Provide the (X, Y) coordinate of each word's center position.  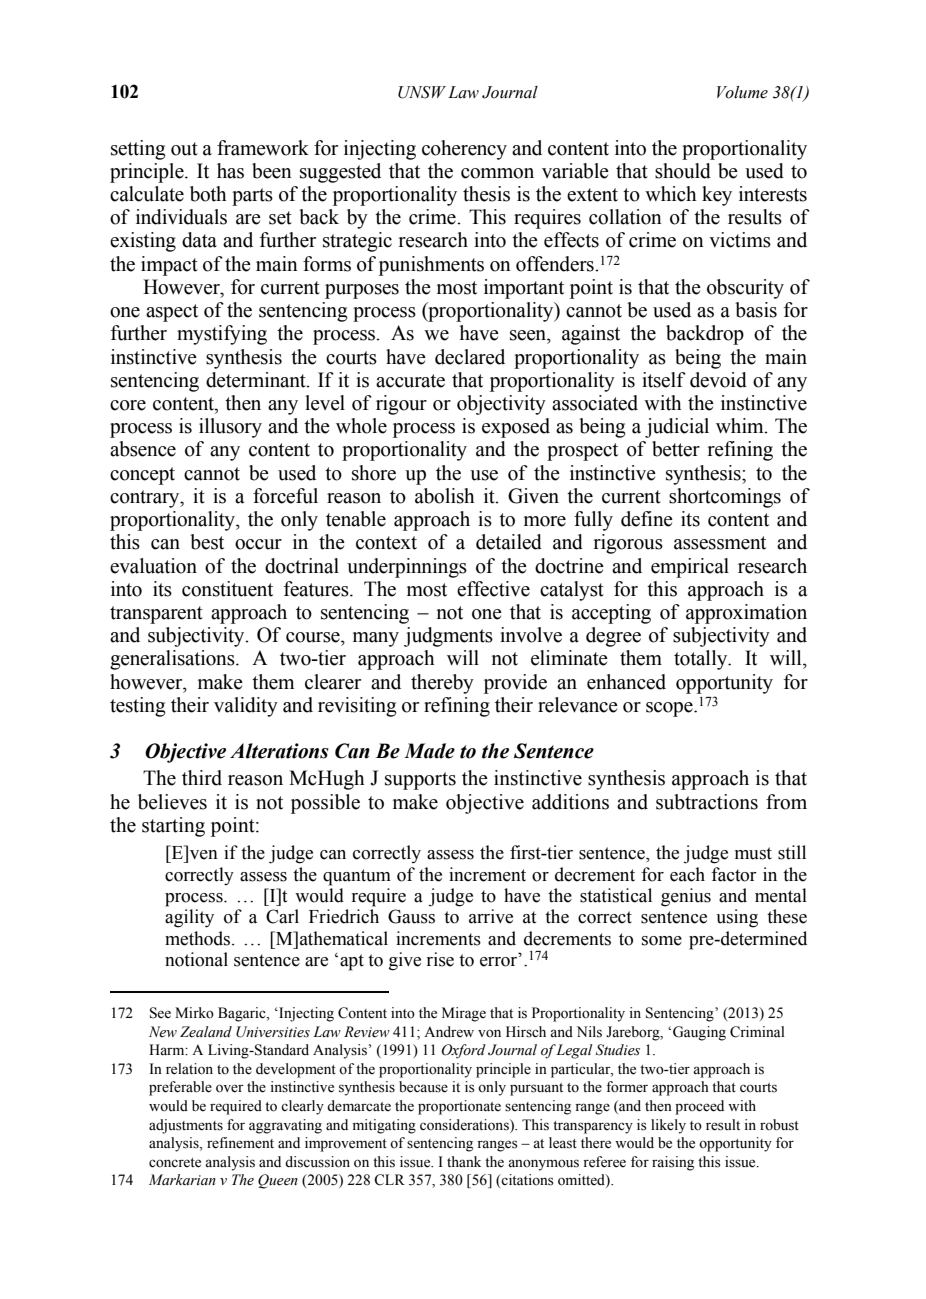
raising (673, 1163)
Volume (742, 92)
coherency (464, 150)
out (184, 149)
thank (464, 1161)
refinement (240, 1143)
